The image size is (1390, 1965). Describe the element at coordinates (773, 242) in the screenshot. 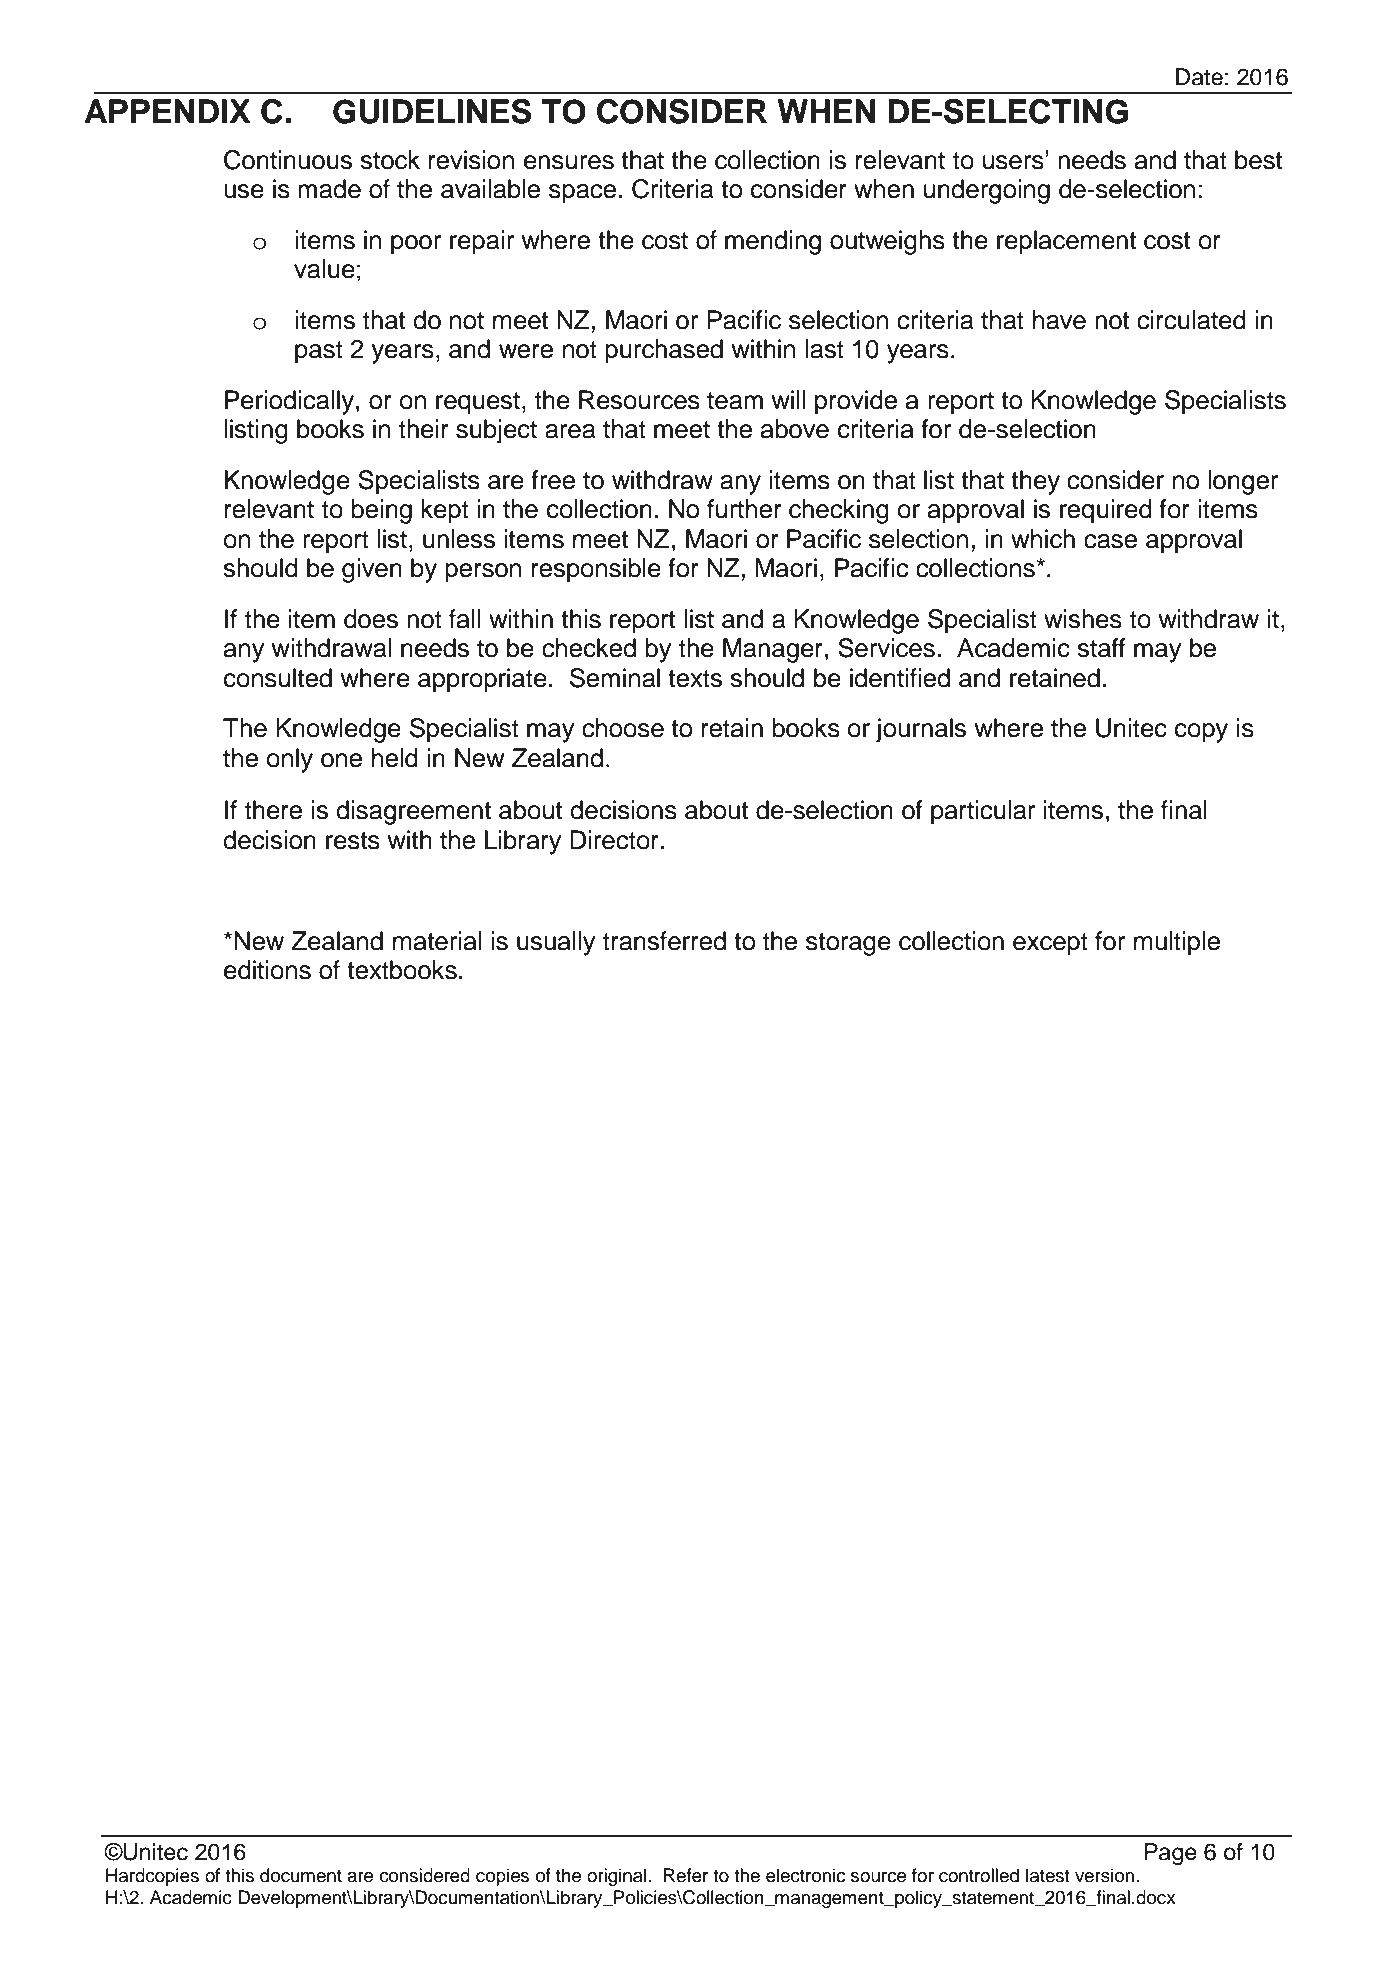

I see `mending` at that location.
